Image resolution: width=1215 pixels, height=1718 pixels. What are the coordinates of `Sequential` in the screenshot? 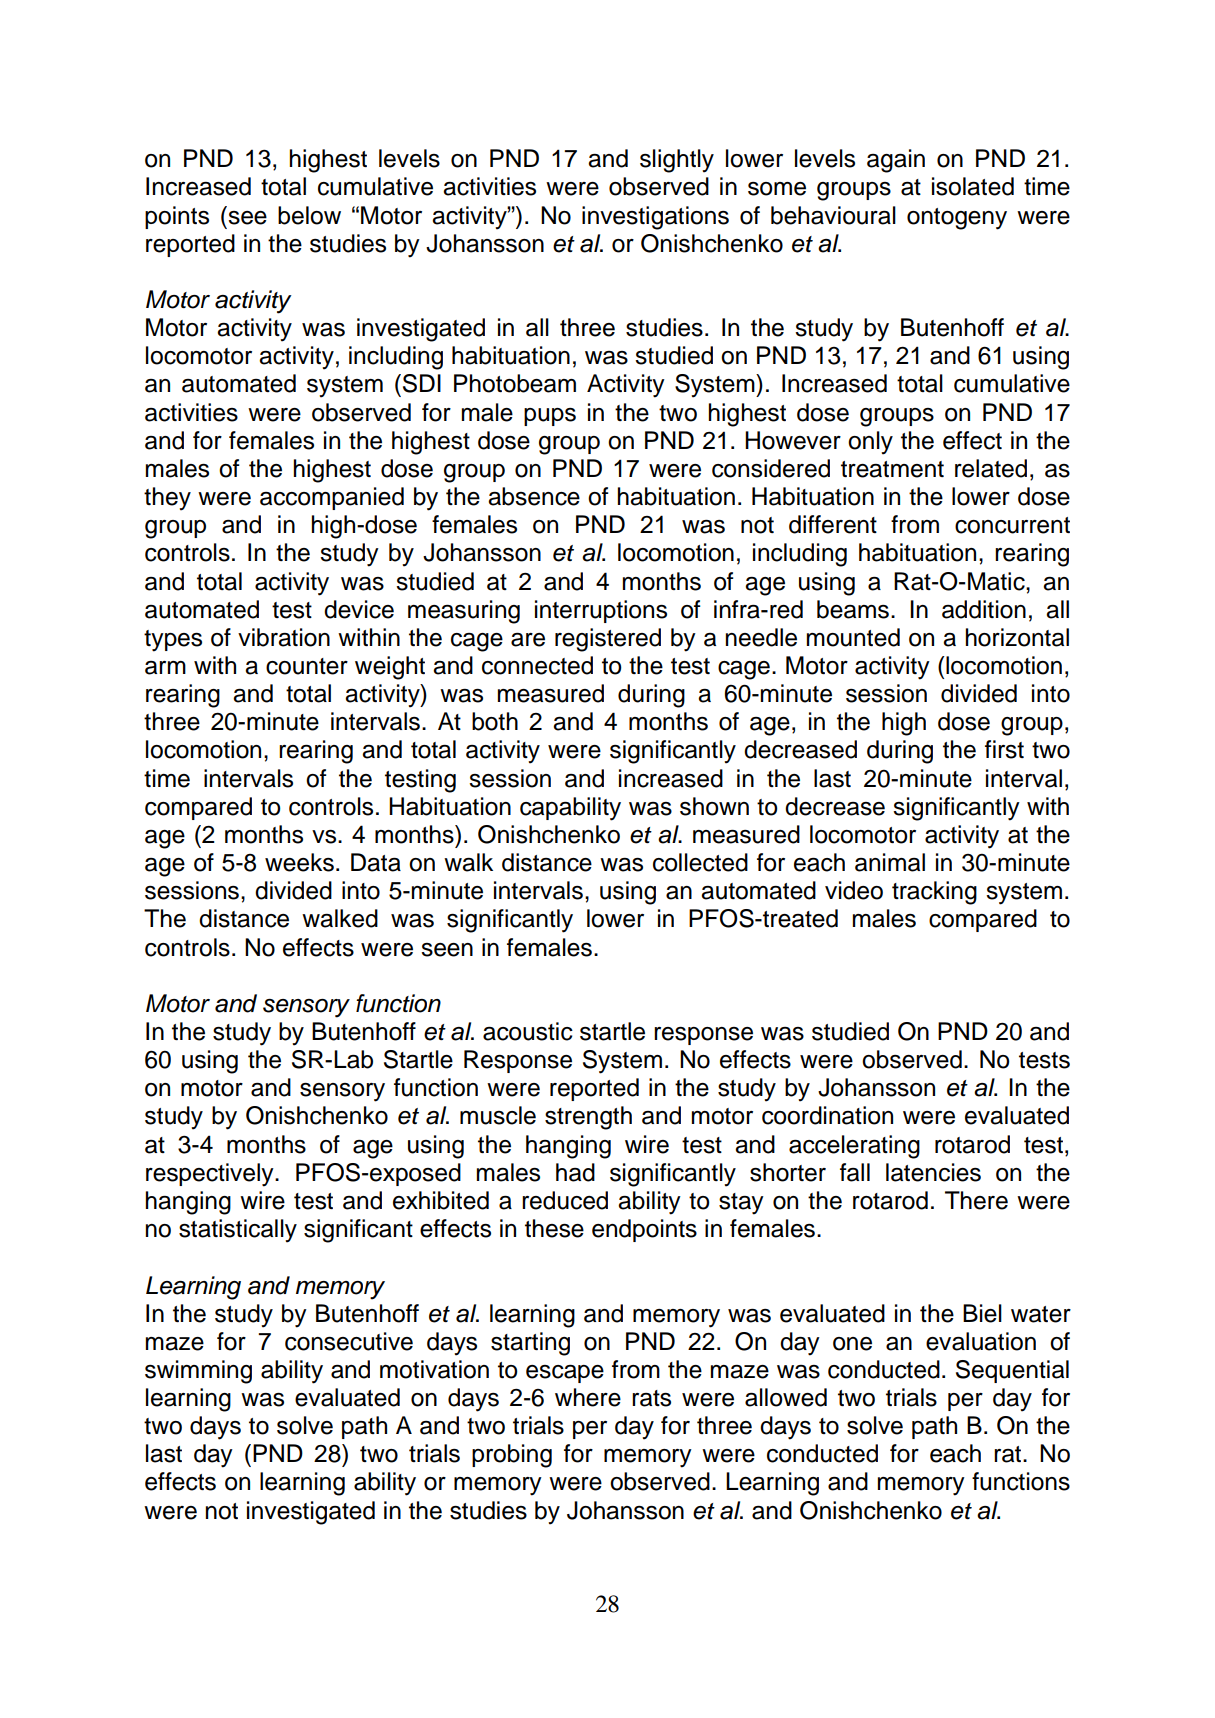 It's located at (1012, 1371).
